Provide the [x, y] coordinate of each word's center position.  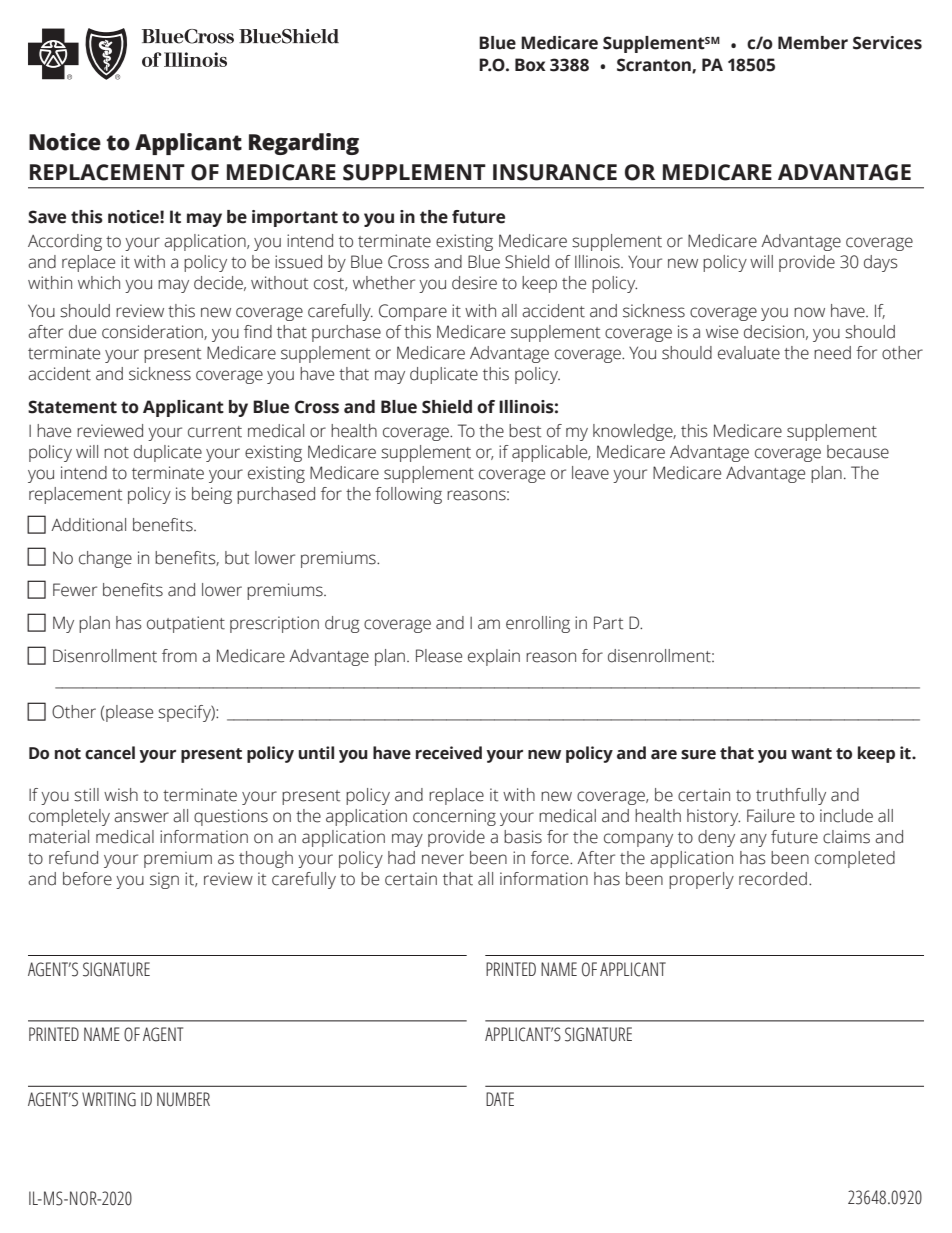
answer [141, 817]
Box [530, 65]
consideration [153, 332]
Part [608, 623]
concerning [454, 817]
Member [813, 43]
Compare [413, 312]
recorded [773, 879]
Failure [771, 816]
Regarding [304, 144]
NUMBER [183, 1099]
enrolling [538, 624]
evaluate [749, 353]
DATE [500, 1099]
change [105, 559]
